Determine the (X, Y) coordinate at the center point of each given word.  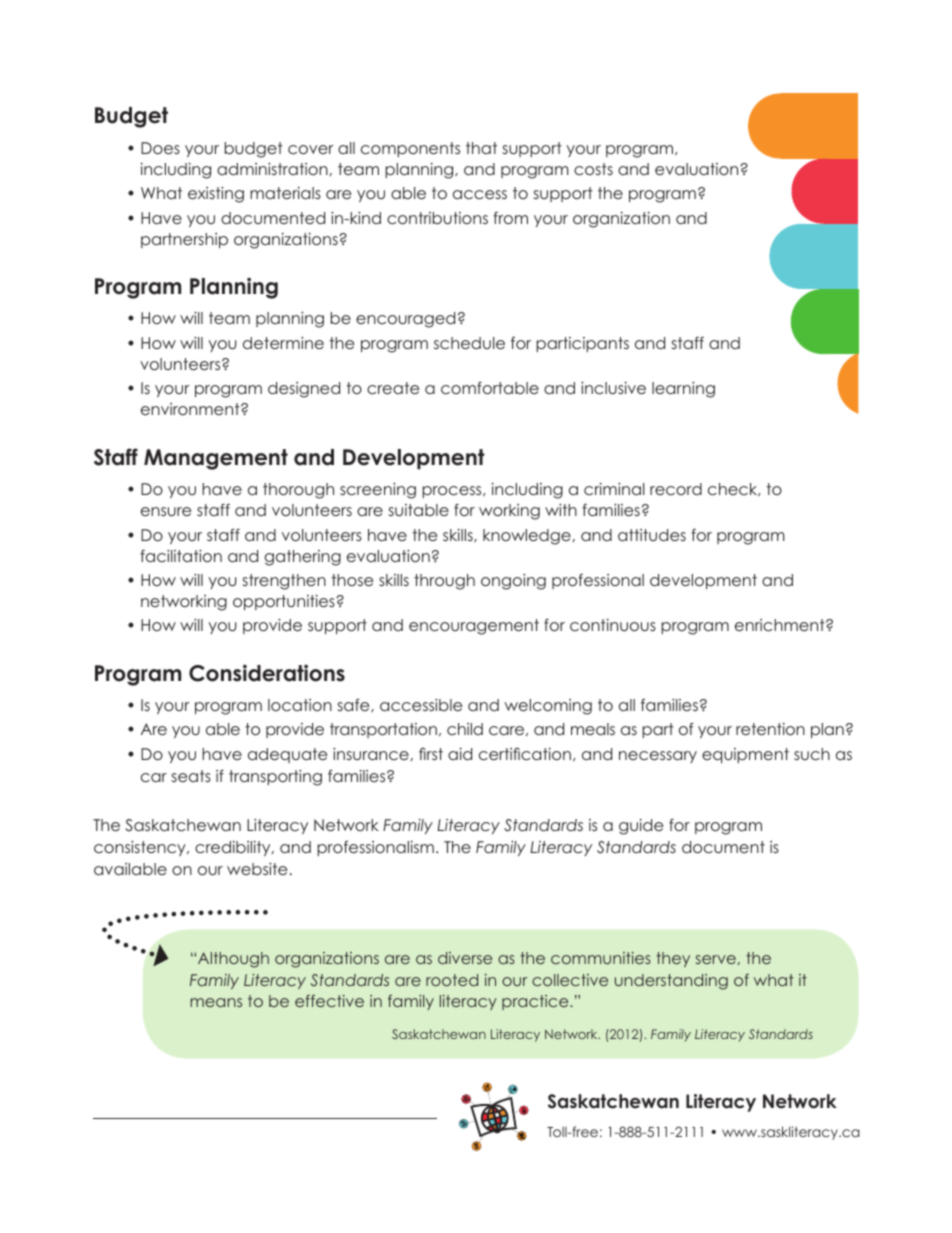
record (676, 489)
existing (216, 195)
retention (770, 729)
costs (593, 169)
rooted (452, 980)
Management (216, 459)
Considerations (267, 673)
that (481, 148)
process (453, 492)
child (465, 729)
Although (233, 960)
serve (717, 960)
